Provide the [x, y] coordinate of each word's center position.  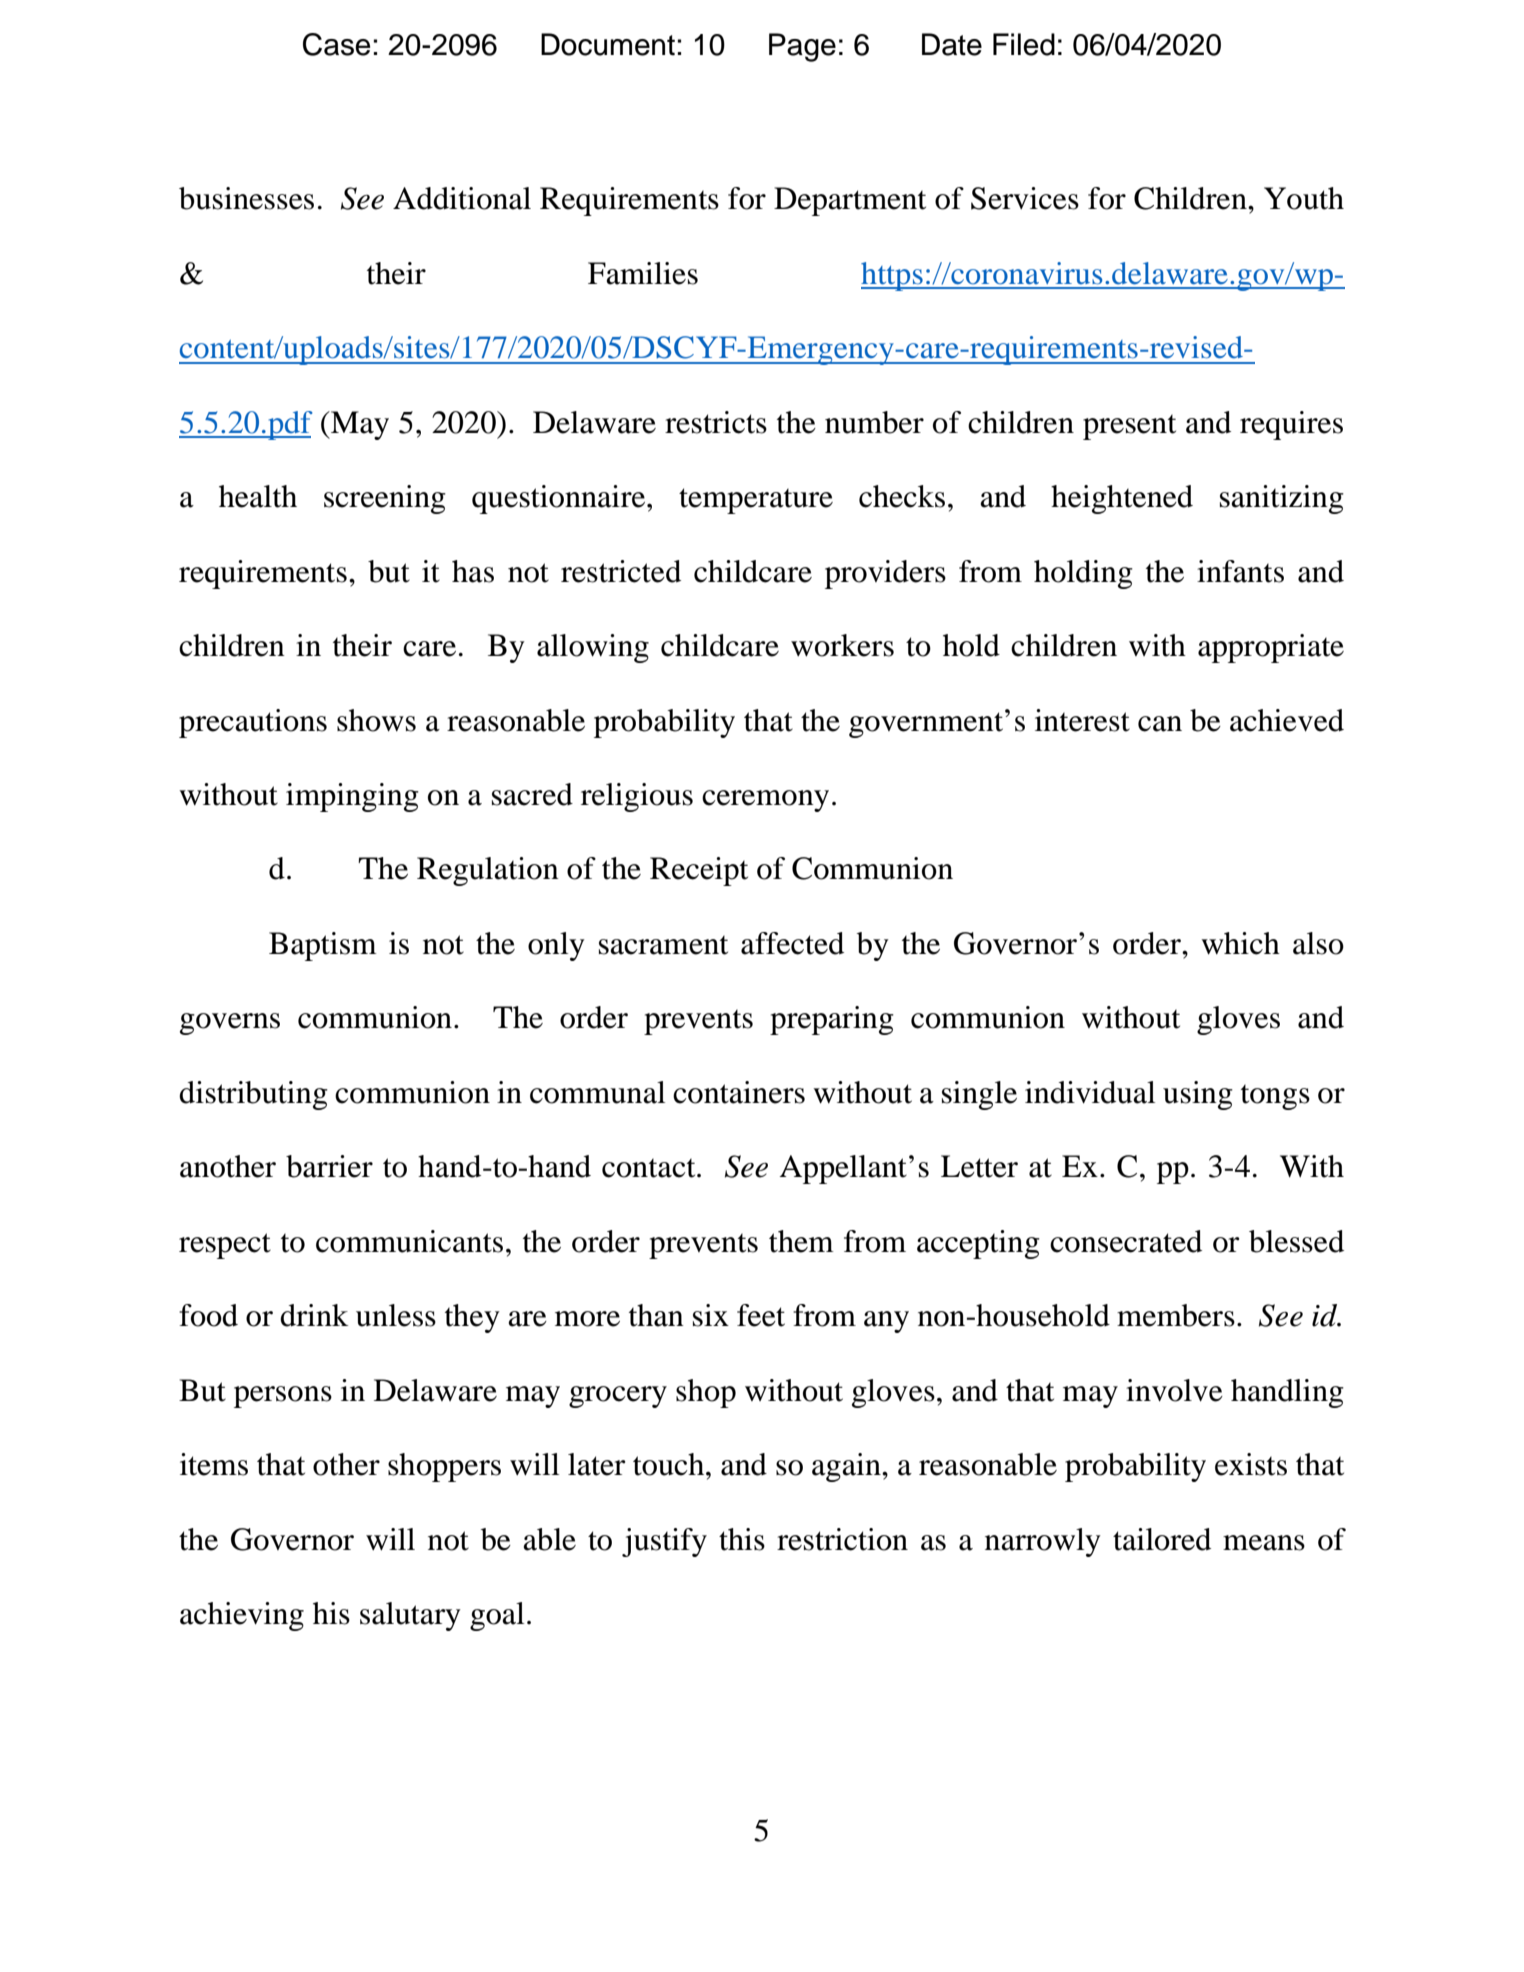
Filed [1024, 44]
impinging [352, 797]
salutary [410, 1616]
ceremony [765, 801]
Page [802, 47]
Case [336, 44]
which [1240, 943]
